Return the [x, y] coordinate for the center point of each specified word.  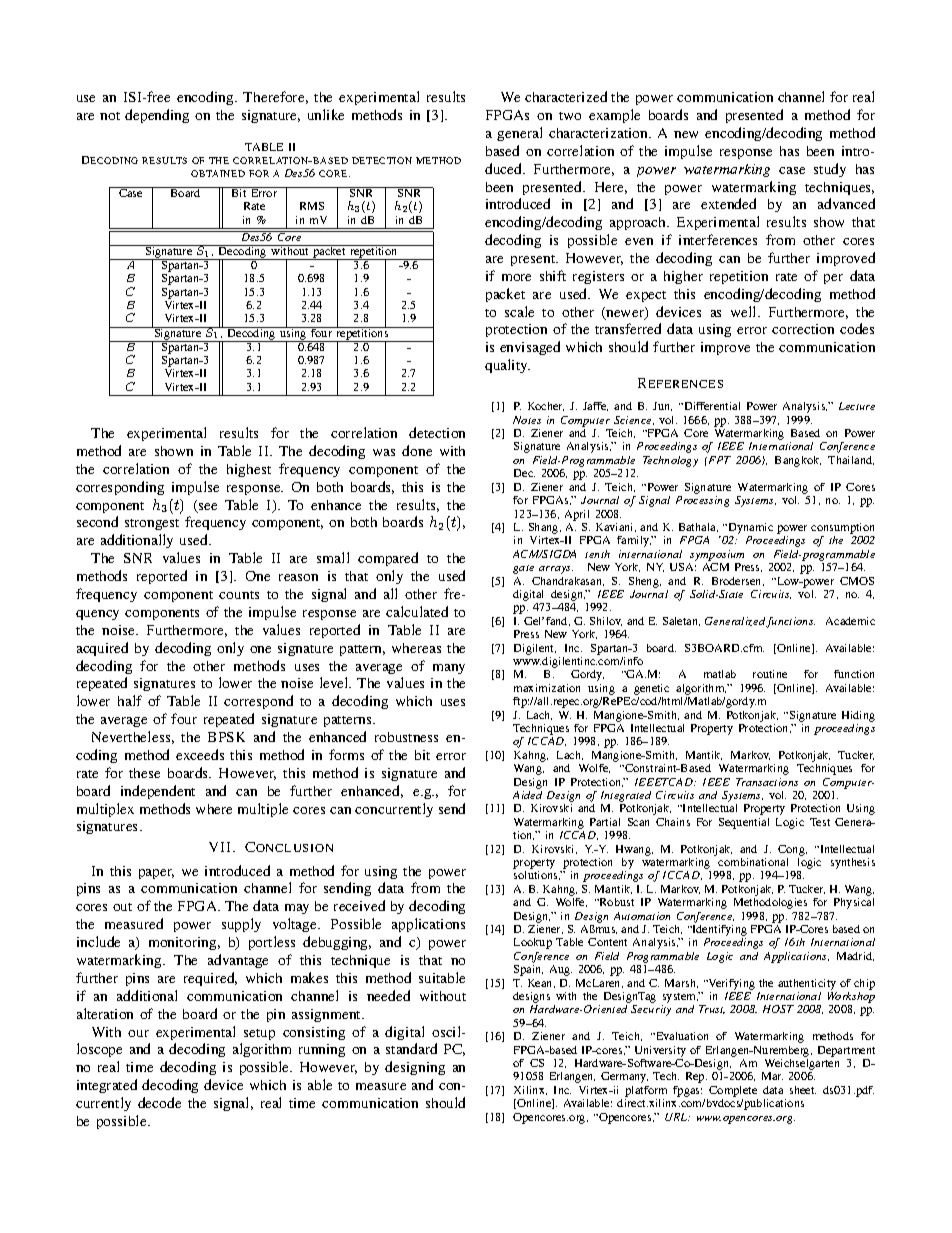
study [830, 170]
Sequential [744, 823]
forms [346, 754]
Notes [527, 420]
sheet [803, 1090]
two [570, 116]
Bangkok [798, 461]
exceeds [200, 754]
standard [411, 1048]
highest [249, 470]
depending [157, 116]
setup [259, 1034]
